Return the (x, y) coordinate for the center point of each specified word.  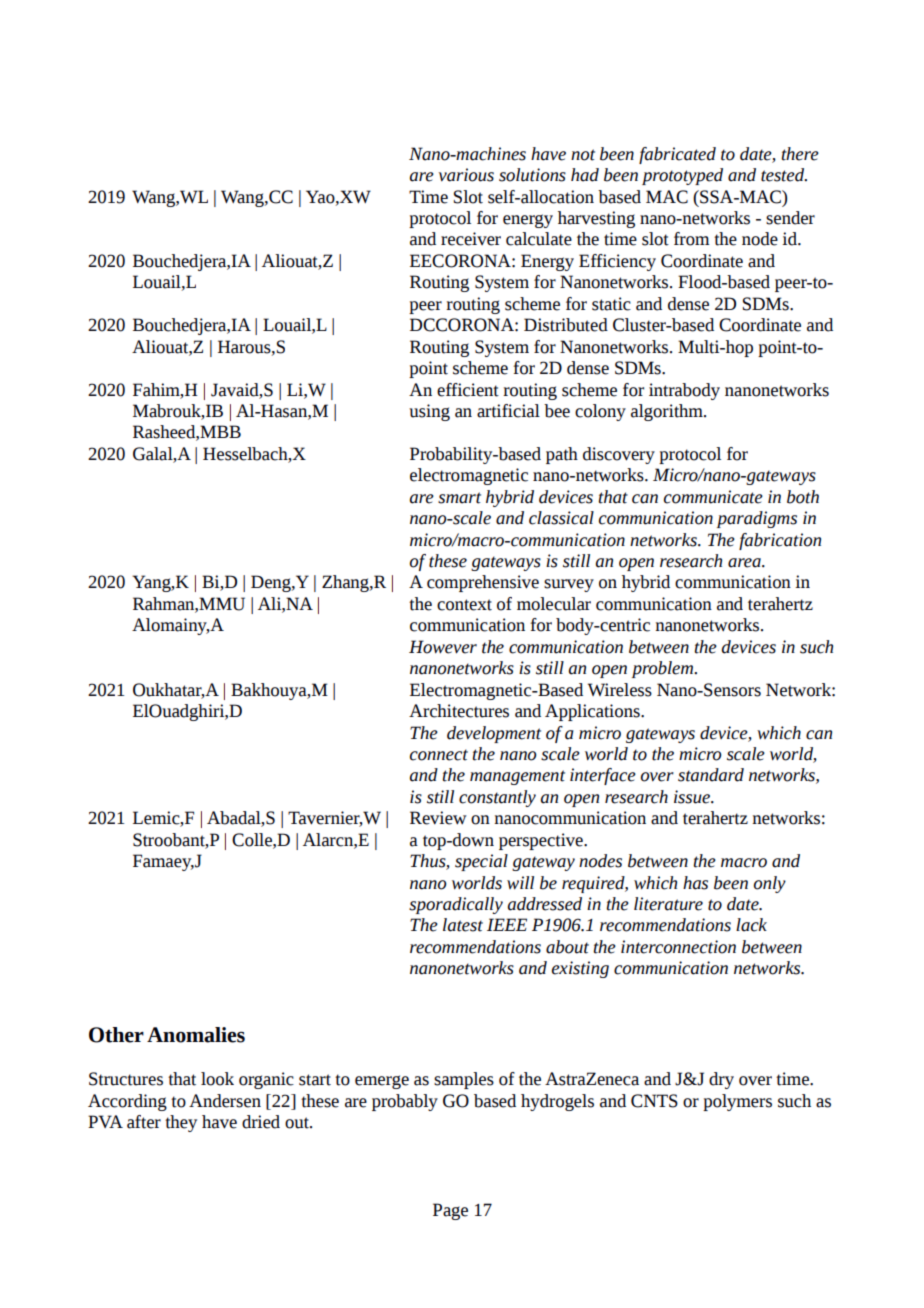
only (770, 884)
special (481, 862)
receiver (471, 239)
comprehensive (483, 583)
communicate (713, 497)
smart (459, 498)
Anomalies (196, 1035)
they (181, 1123)
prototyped (682, 176)
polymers (737, 1102)
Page (450, 1211)
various (466, 175)
